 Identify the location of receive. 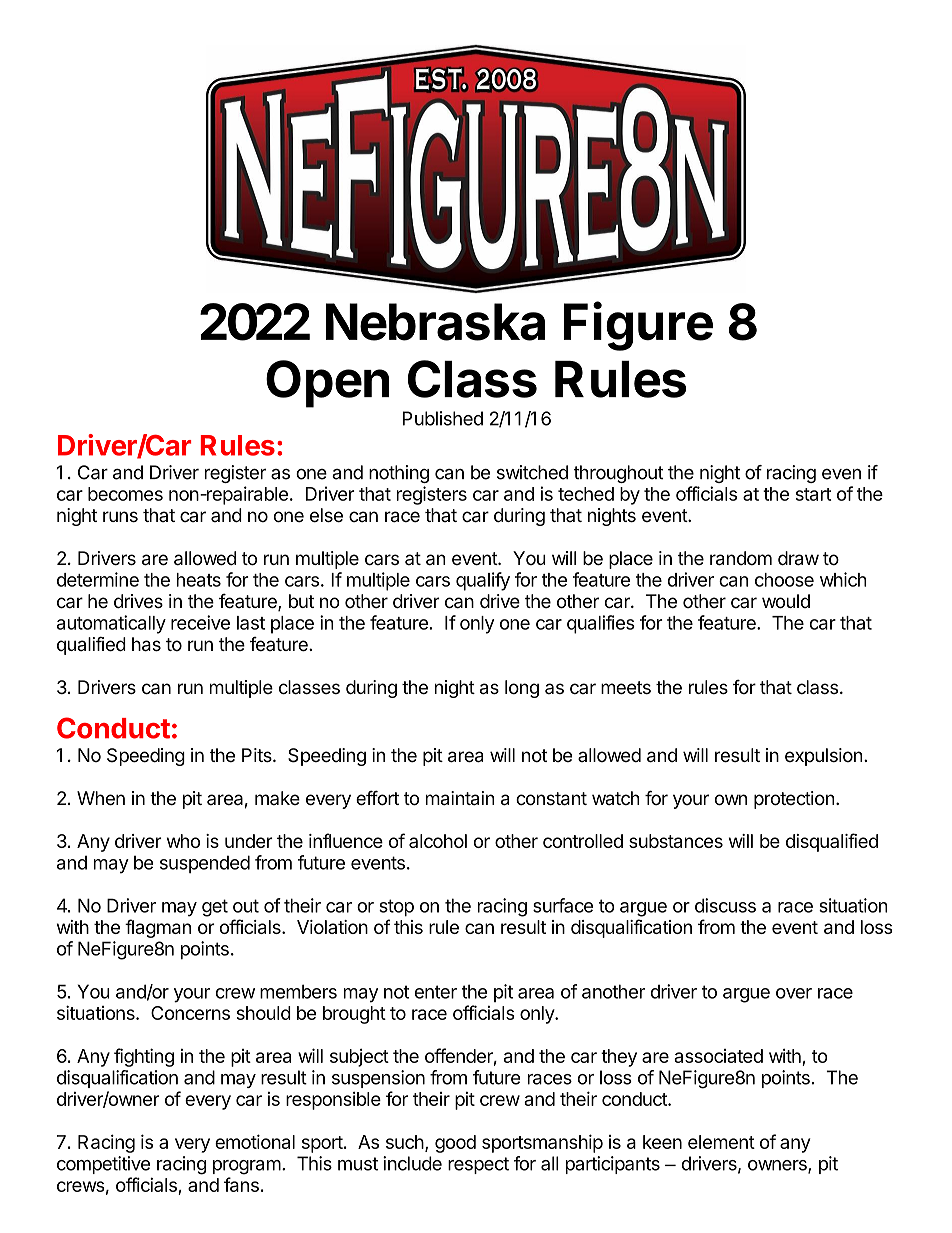
(200, 622).
